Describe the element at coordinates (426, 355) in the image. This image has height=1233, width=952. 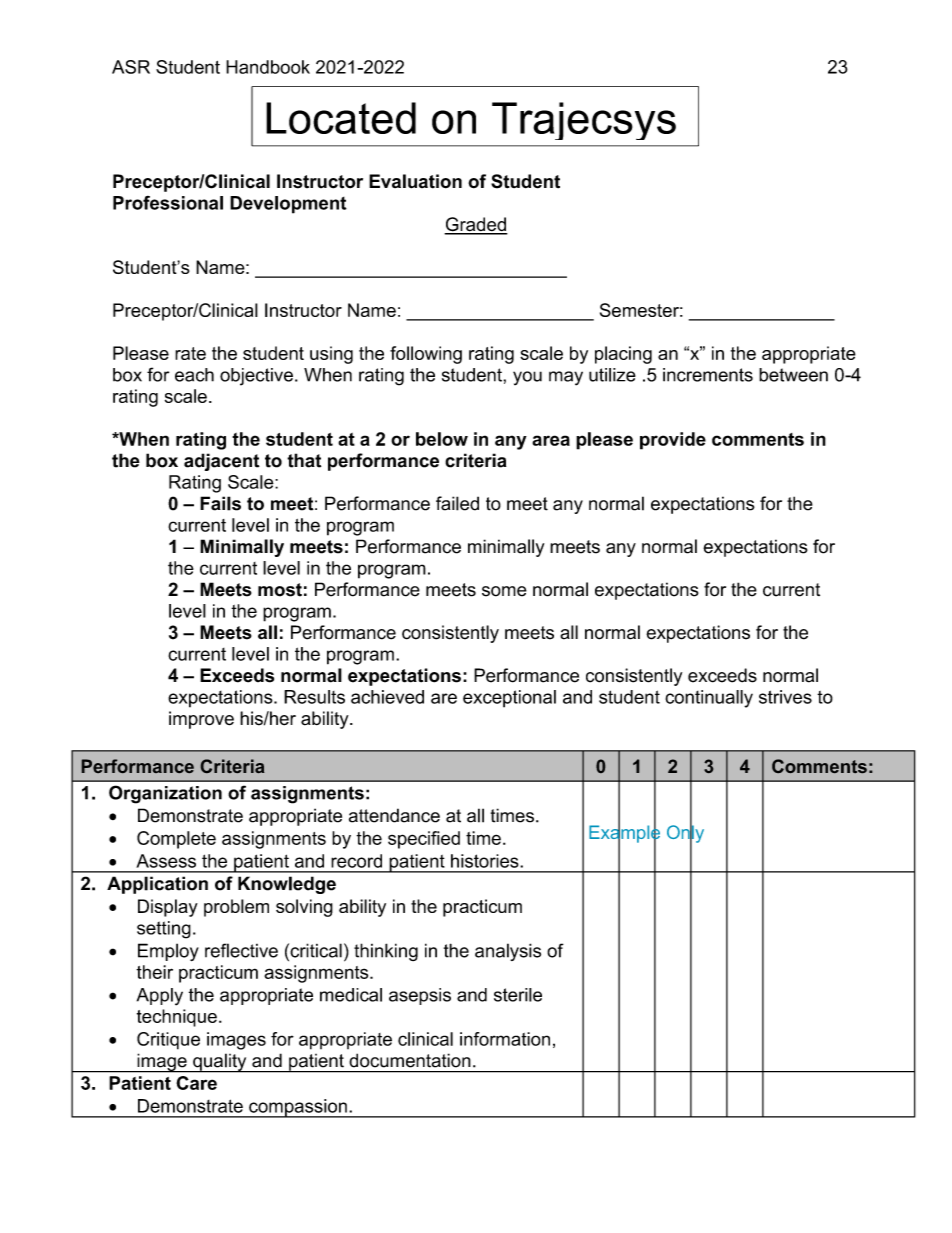
I see `following` at that location.
